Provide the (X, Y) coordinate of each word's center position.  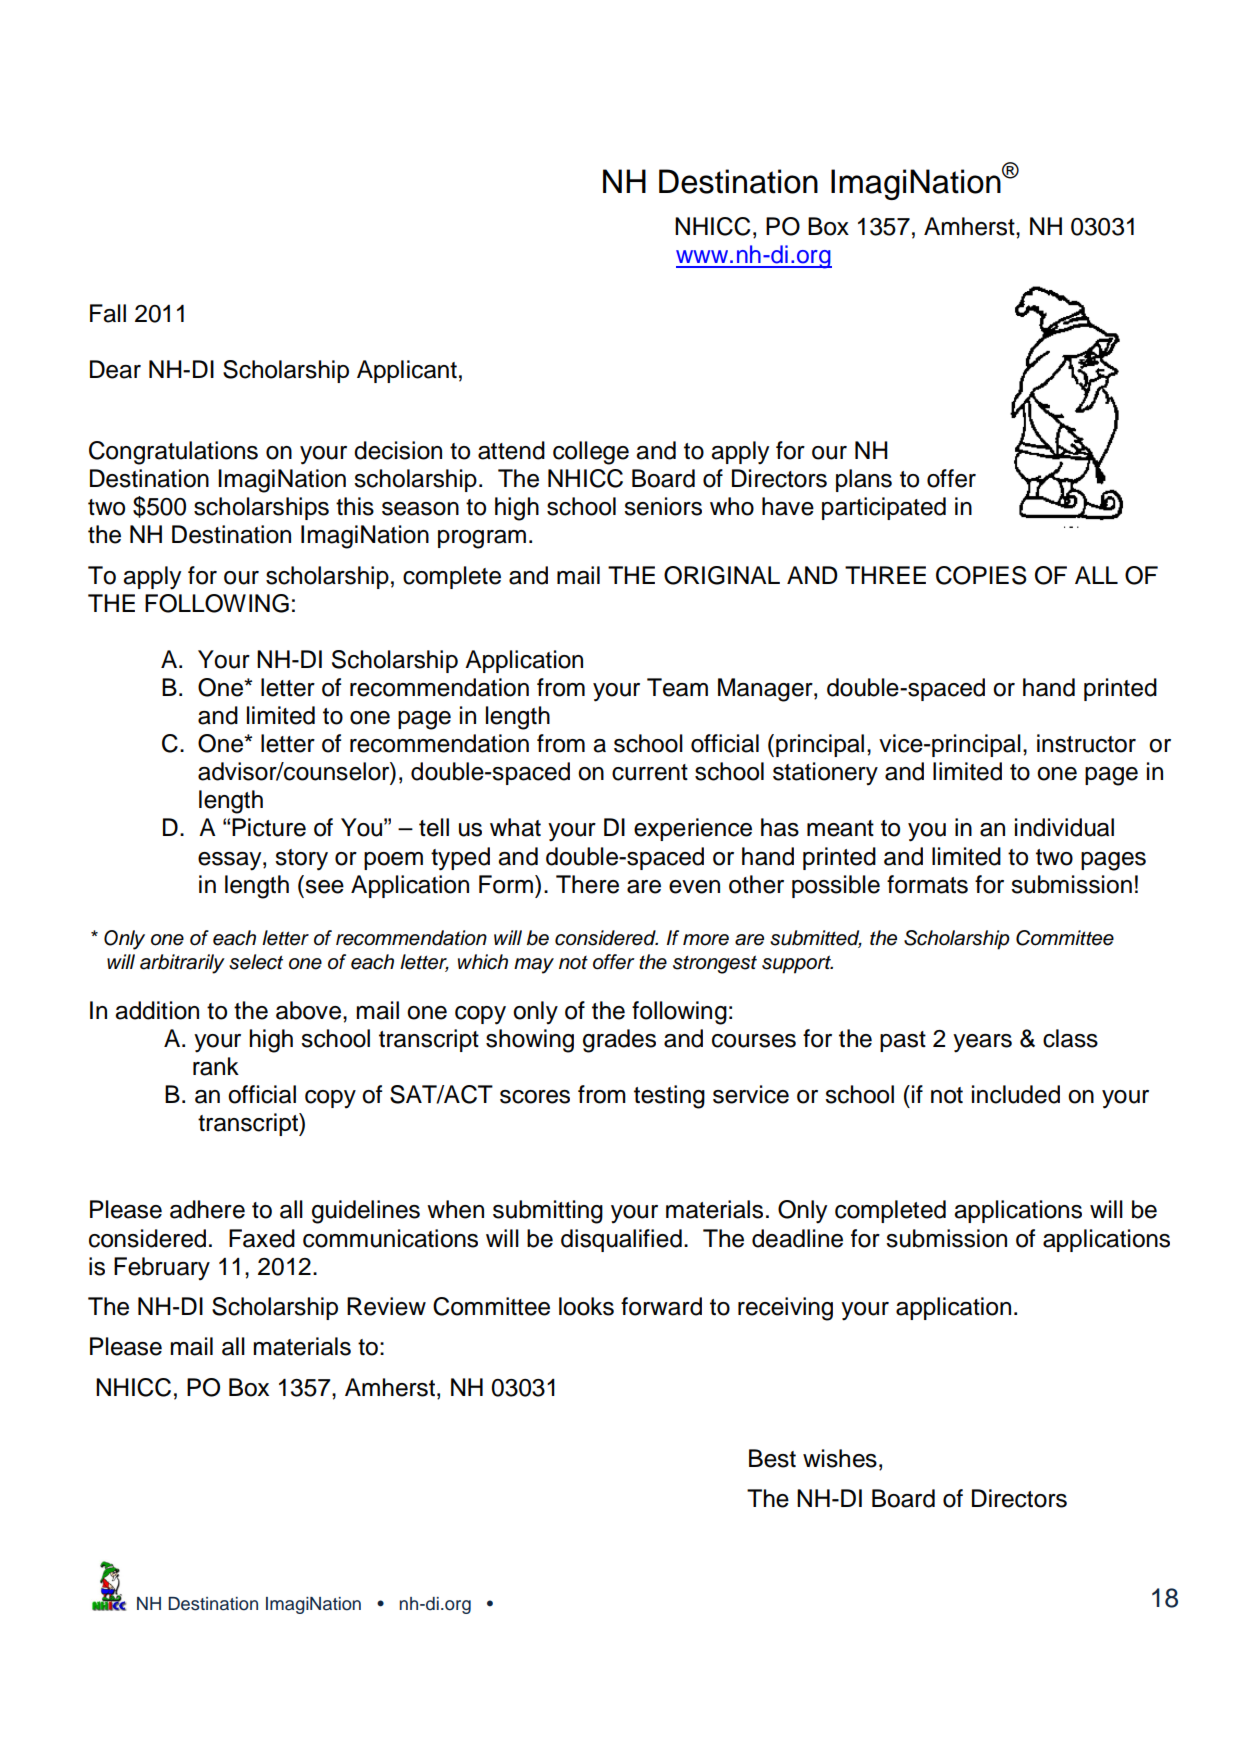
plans (864, 480)
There (587, 884)
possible (836, 886)
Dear (115, 369)
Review (386, 1306)
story (301, 860)
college (591, 453)
